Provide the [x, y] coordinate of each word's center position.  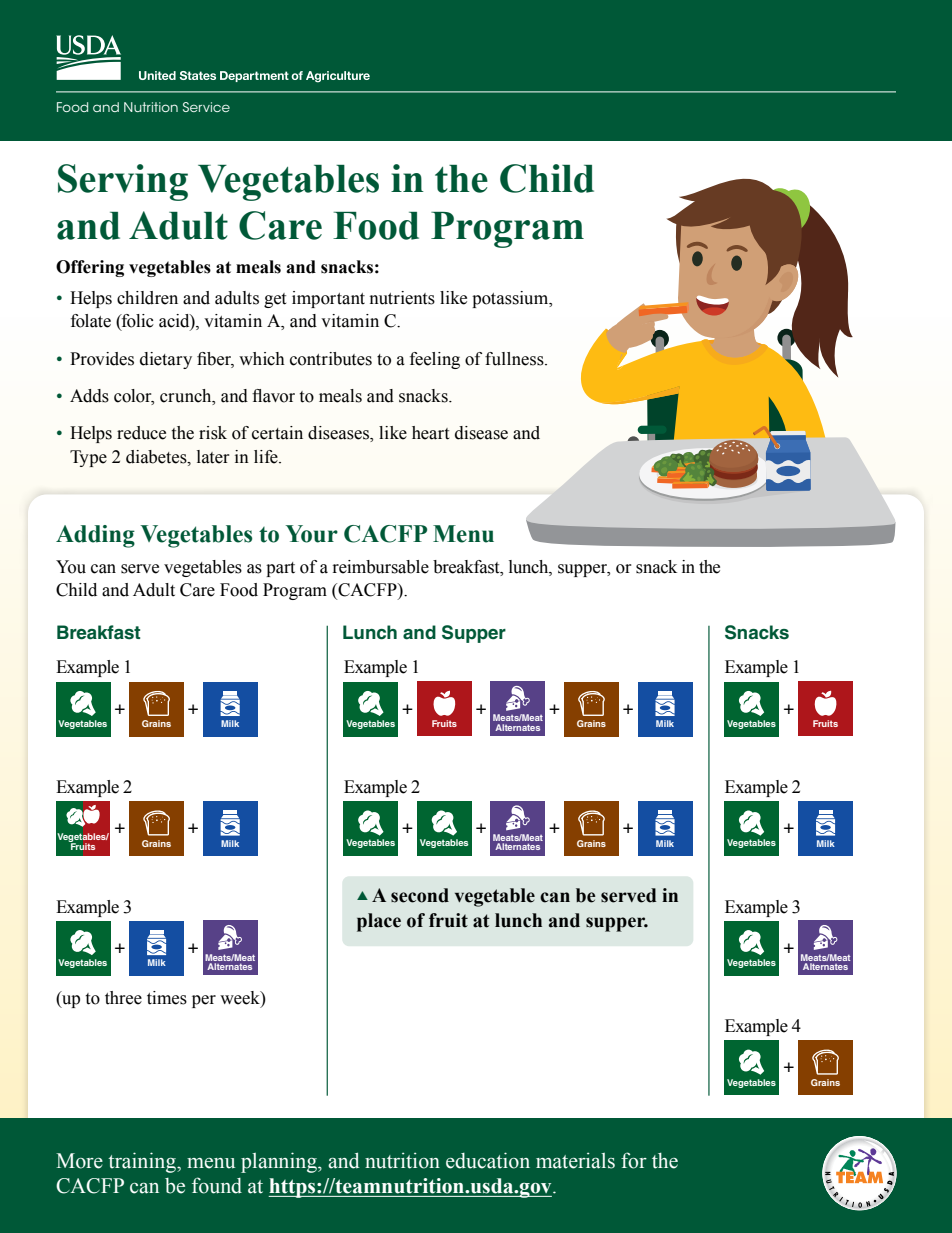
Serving [123, 182]
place [379, 922]
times [167, 998]
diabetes [157, 457]
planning [280, 1162]
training [143, 1162]
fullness [515, 359]
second [420, 895]
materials [575, 1160]
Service [206, 107]
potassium [511, 299]
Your [312, 534]
